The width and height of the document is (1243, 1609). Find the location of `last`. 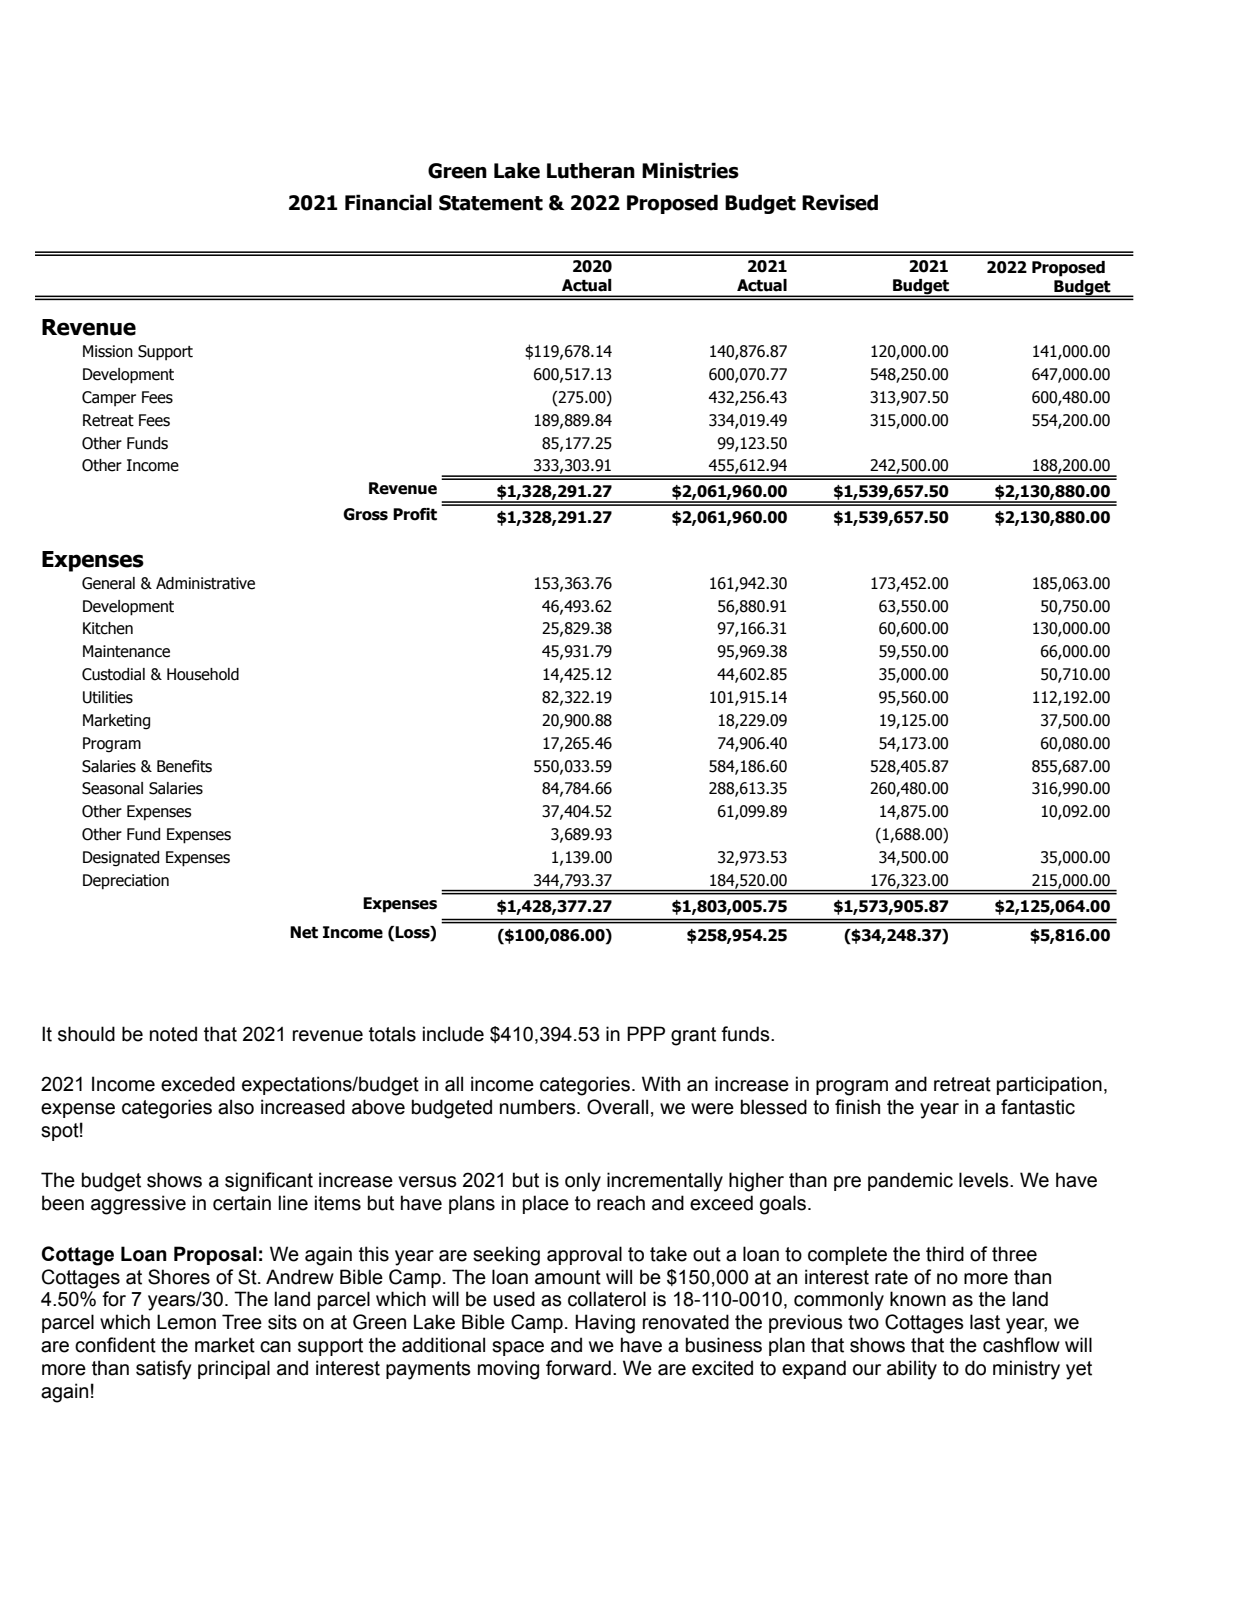

last is located at coordinates (985, 1322).
